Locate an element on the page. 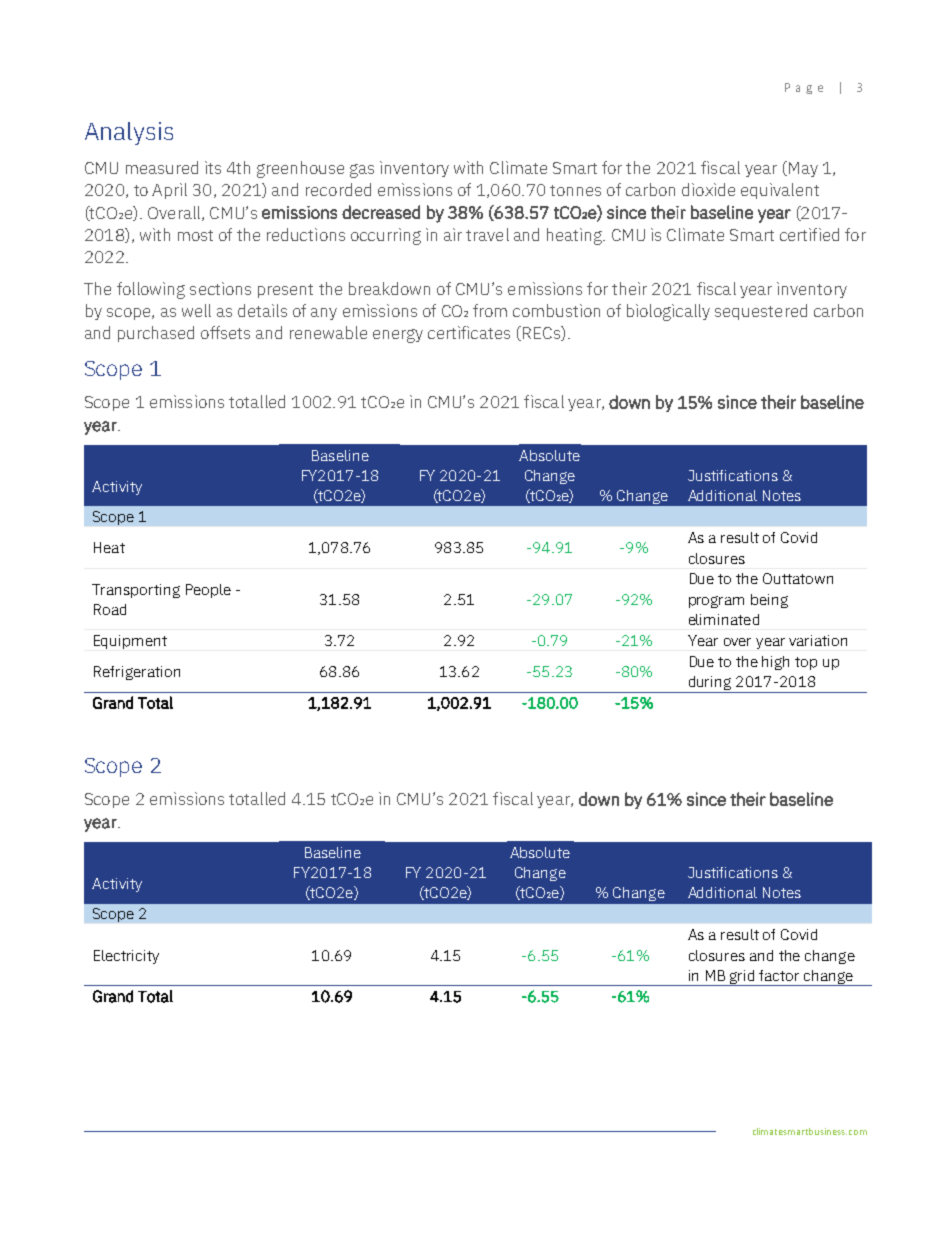 The image size is (952, 1233). Electricity is located at coordinates (126, 957).
